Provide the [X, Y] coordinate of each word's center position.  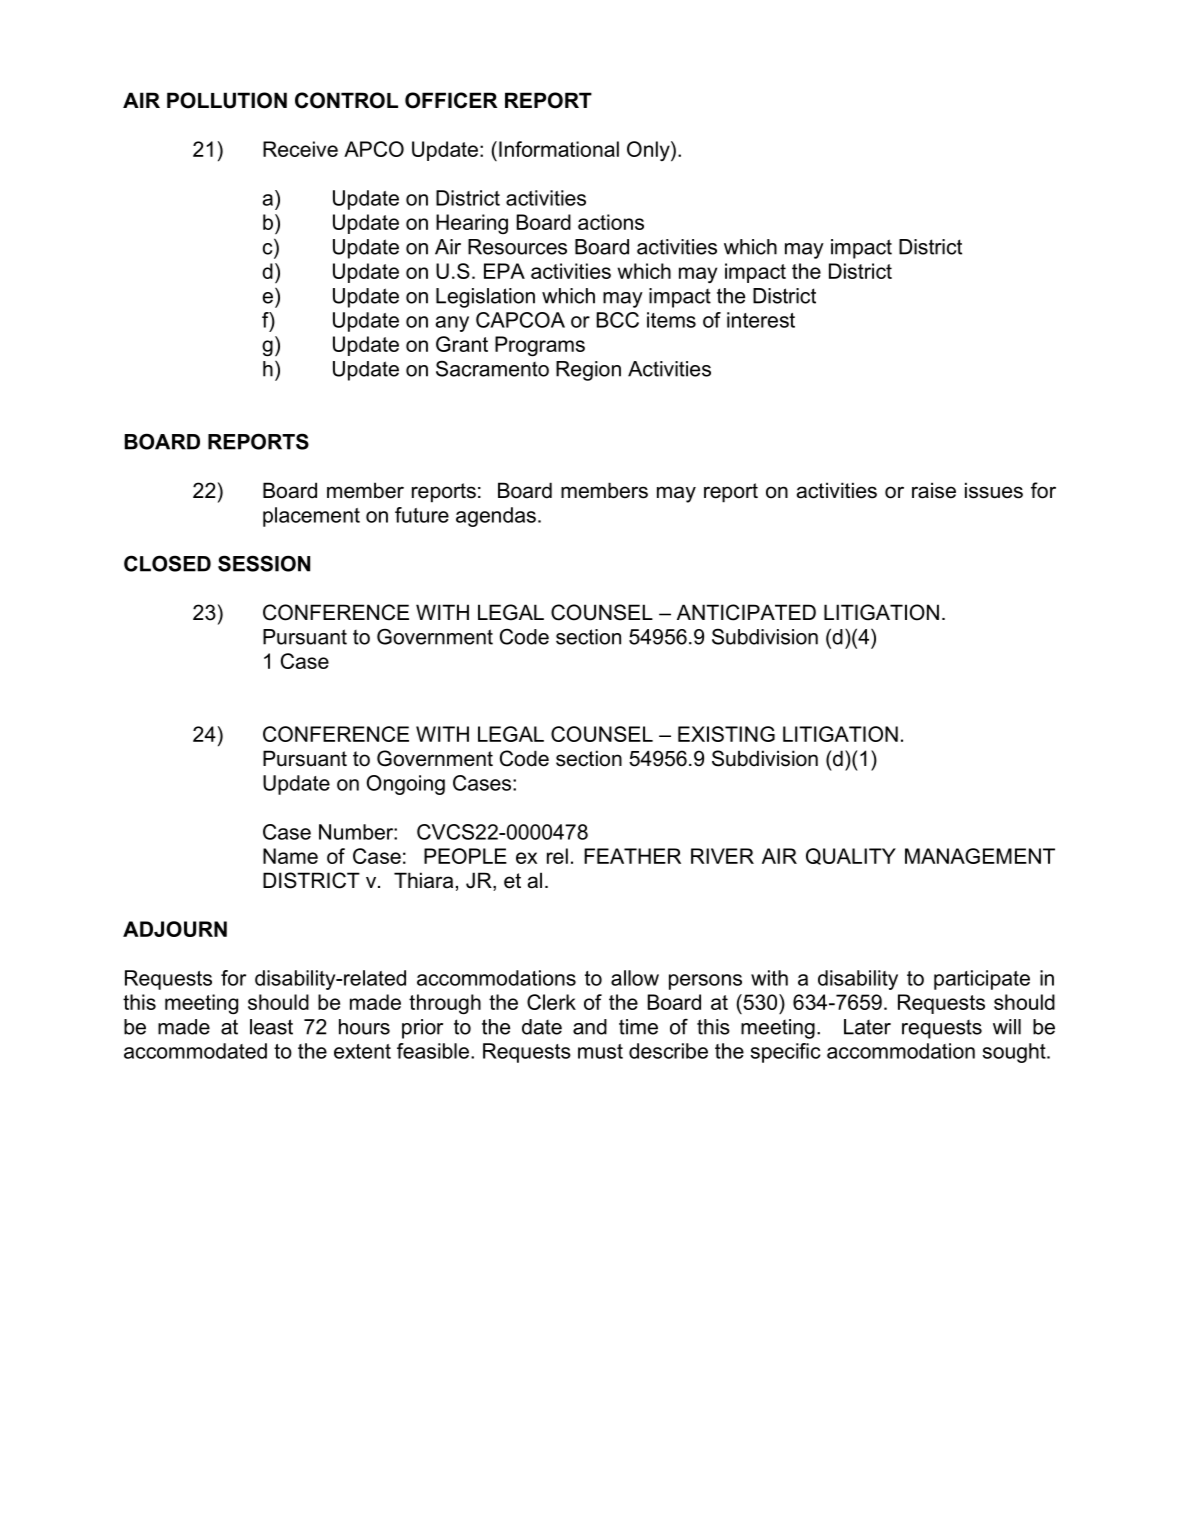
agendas [496, 517]
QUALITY [851, 856]
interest [761, 320]
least [271, 1027]
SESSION [264, 563]
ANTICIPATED [746, 612]
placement [311, 517]
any [452, 324]
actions [611, 222]
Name [290, 856]
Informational [559, 149]
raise [934, 490]
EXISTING [726, 734]
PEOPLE [465, 856]
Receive [300, 149]
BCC [618, 320]
